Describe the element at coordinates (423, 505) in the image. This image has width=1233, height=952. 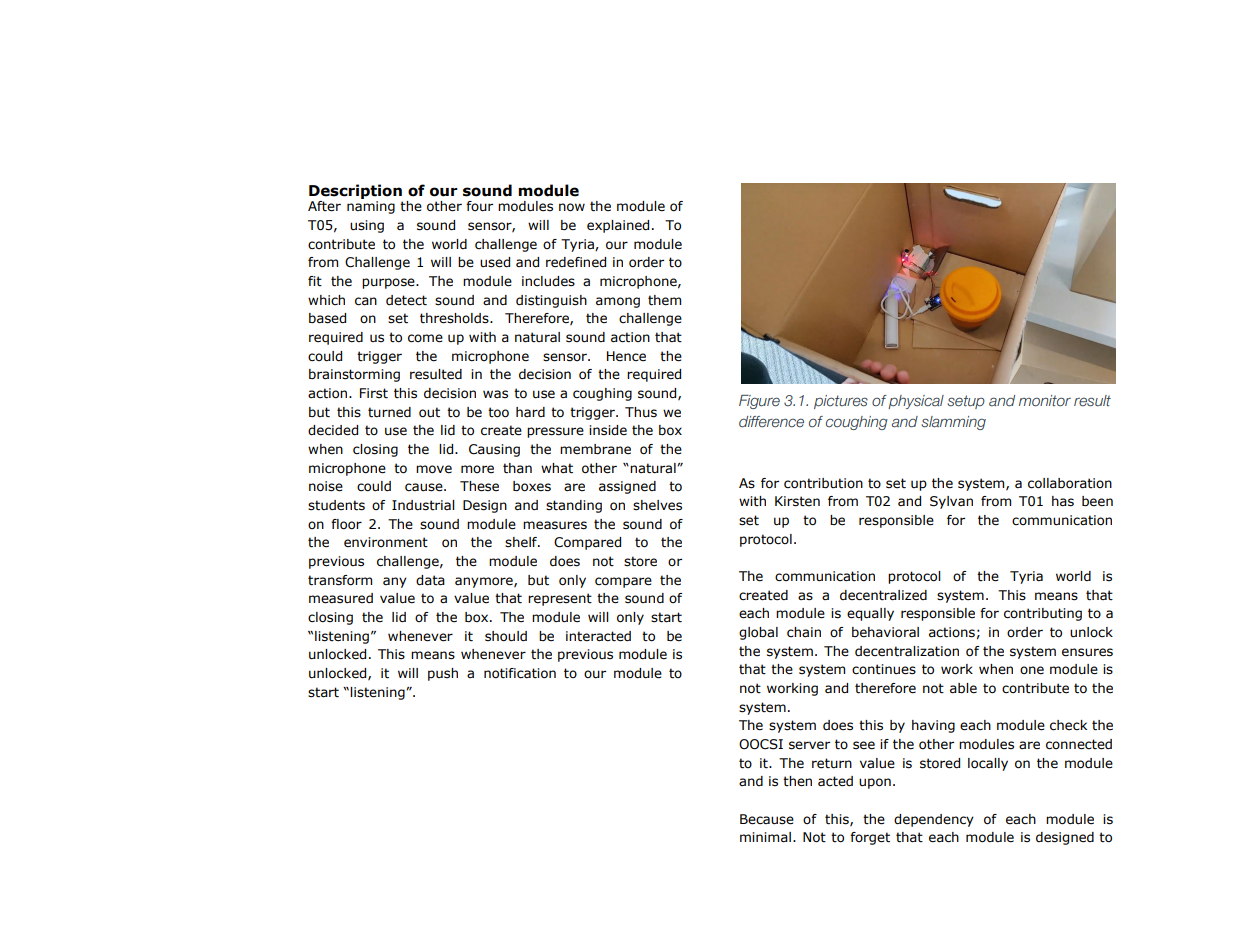
I see `Industrial` at that location.
